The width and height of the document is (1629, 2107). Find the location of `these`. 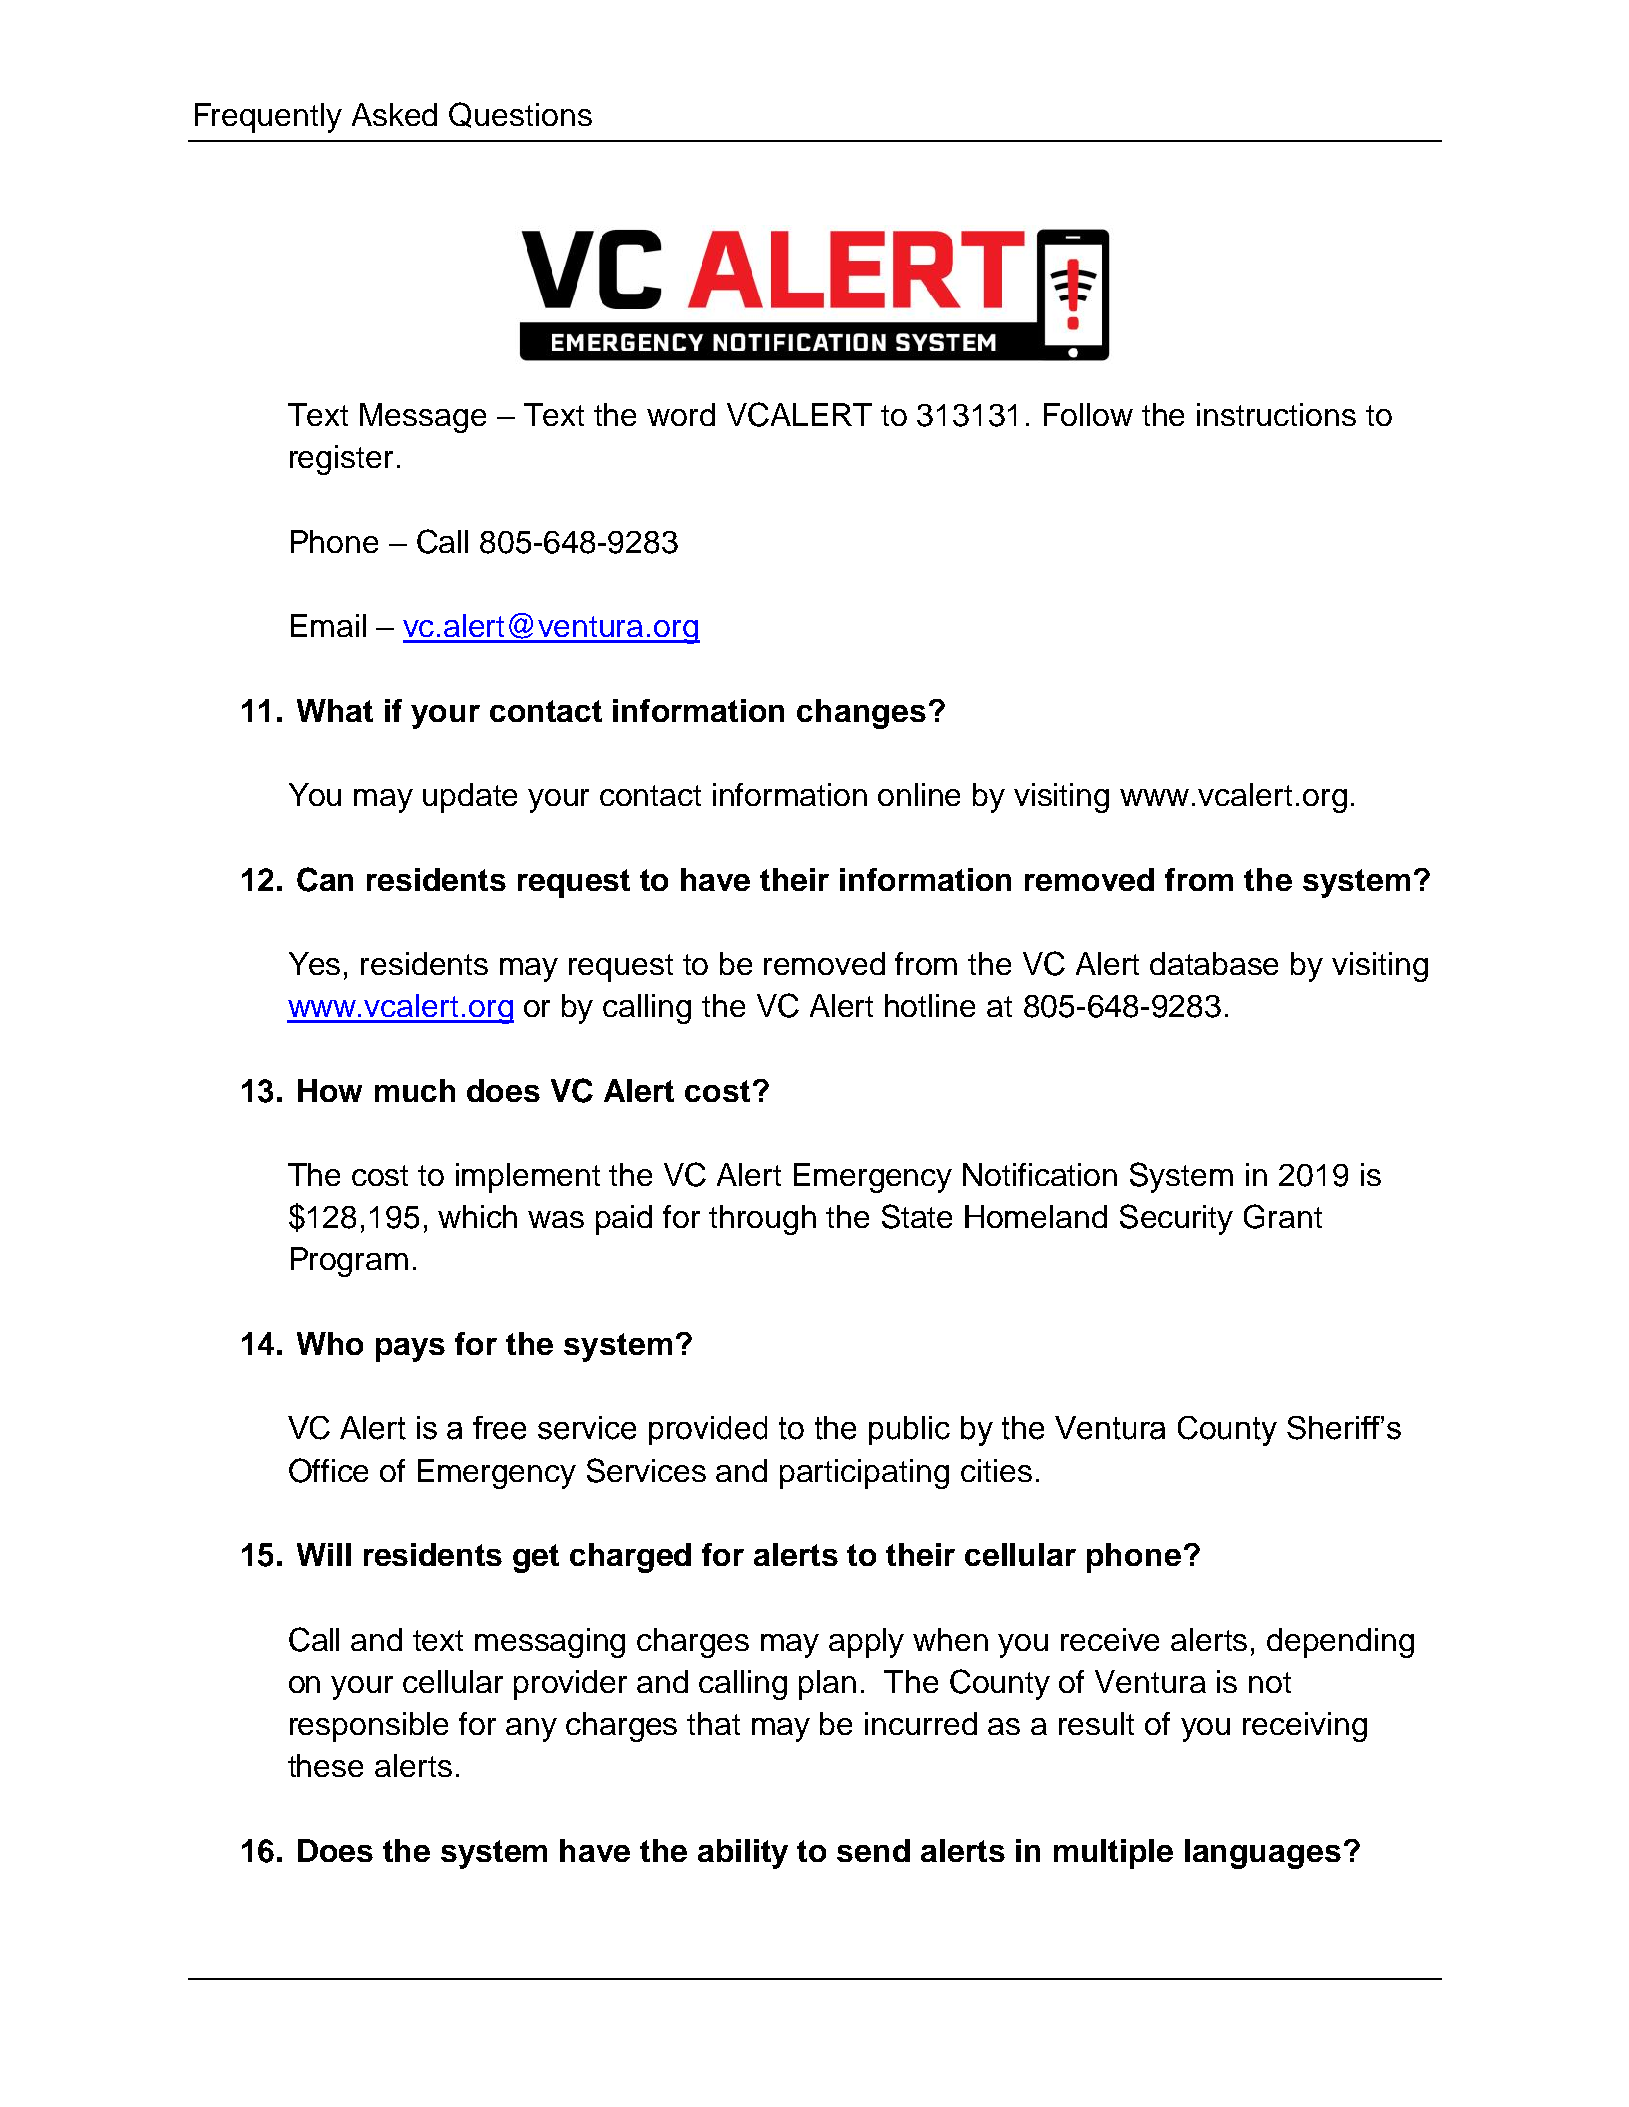

these is located at coordinates (325, 1765).
